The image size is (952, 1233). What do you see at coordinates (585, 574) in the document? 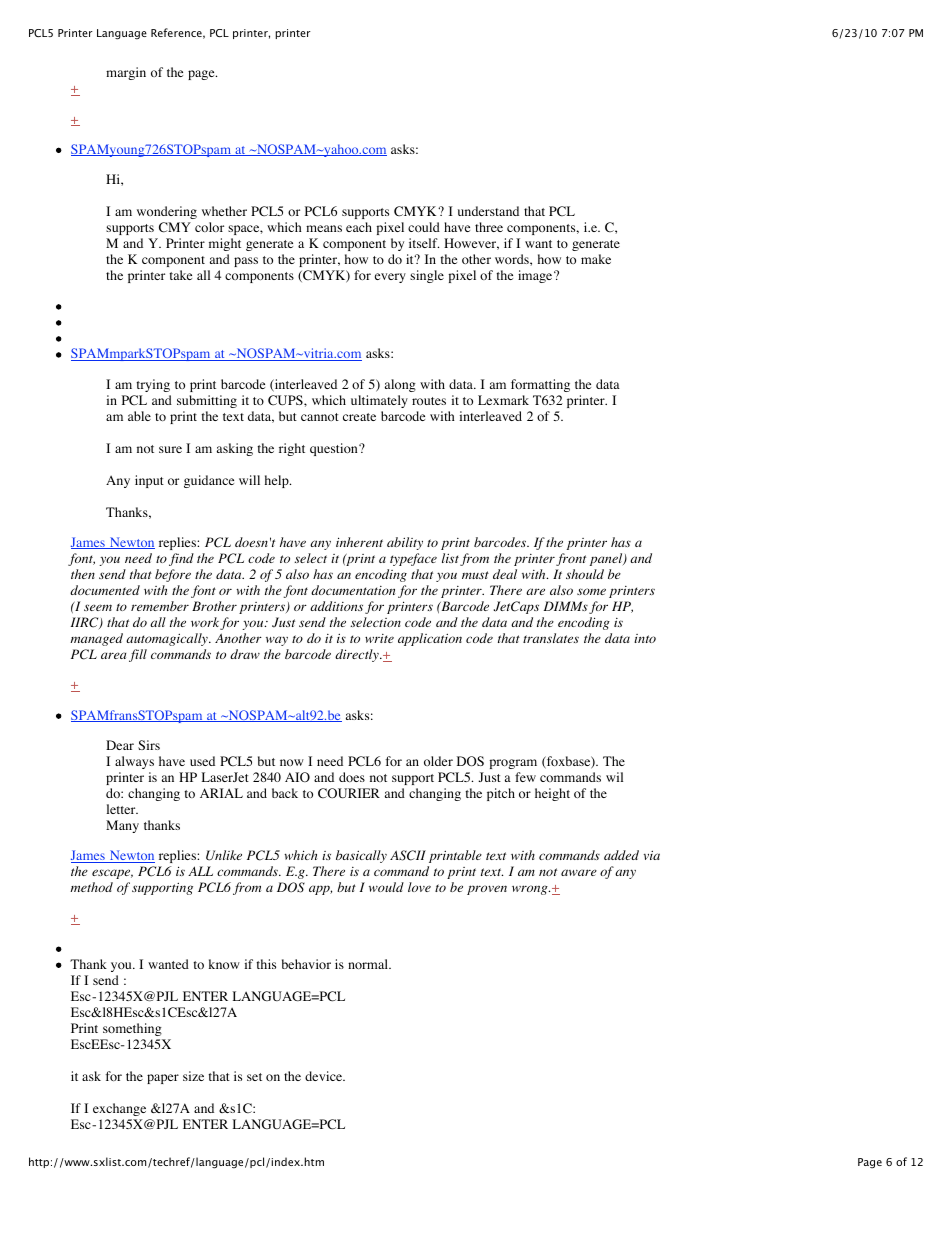
I see `should` at bounding box center [585, 574].
